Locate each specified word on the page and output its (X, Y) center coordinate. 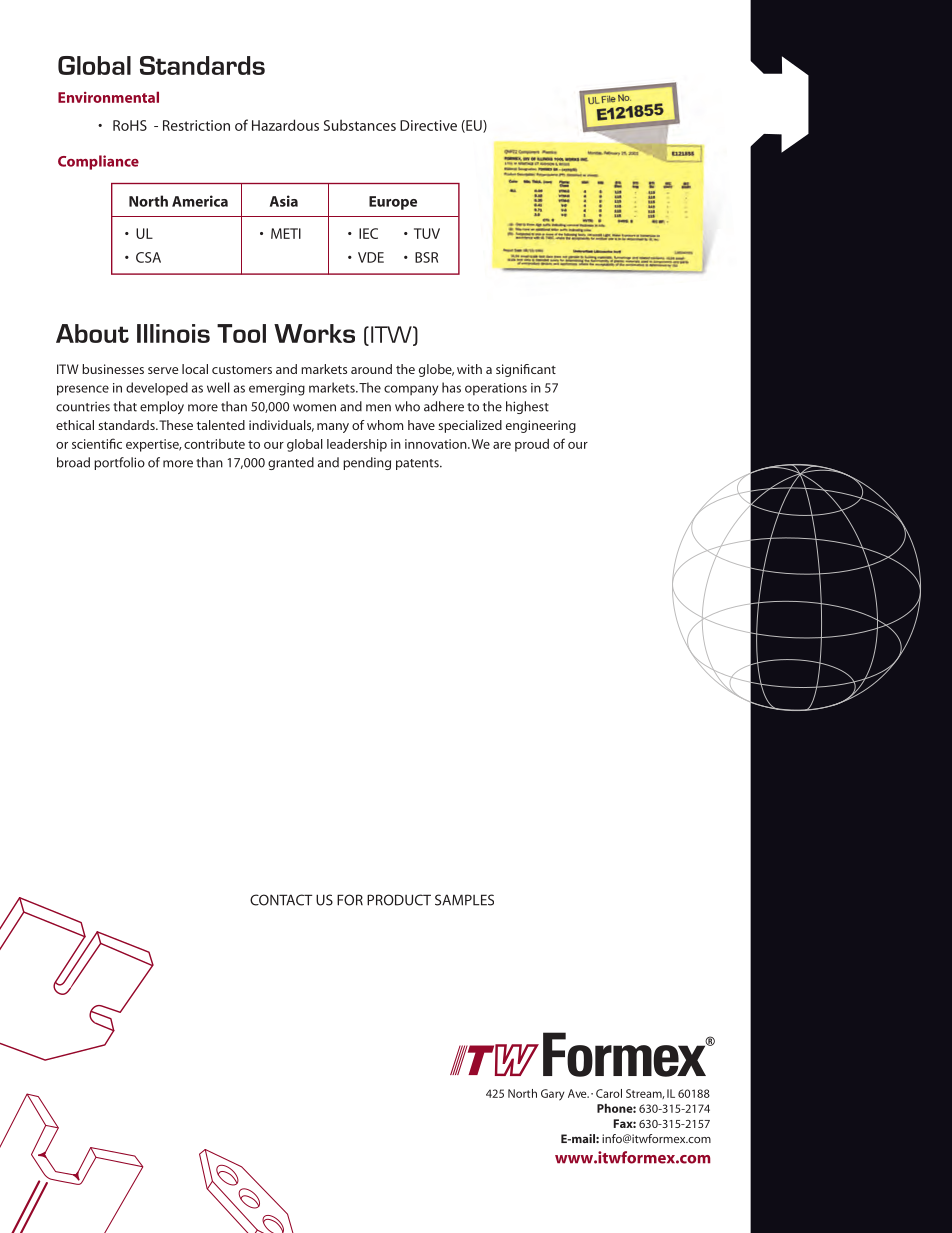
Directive (428, 125)
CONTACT (281, 900)
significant (526, 370)
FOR (350, 900)
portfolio (119, 463)
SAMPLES (464, 900)
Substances (360, 125)
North (522, 1093)
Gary (552, 1095)
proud (532, 445)
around (371, 369)
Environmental (108, 97)
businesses (113, 369)
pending (367, 463)
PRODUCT (399, 900)
